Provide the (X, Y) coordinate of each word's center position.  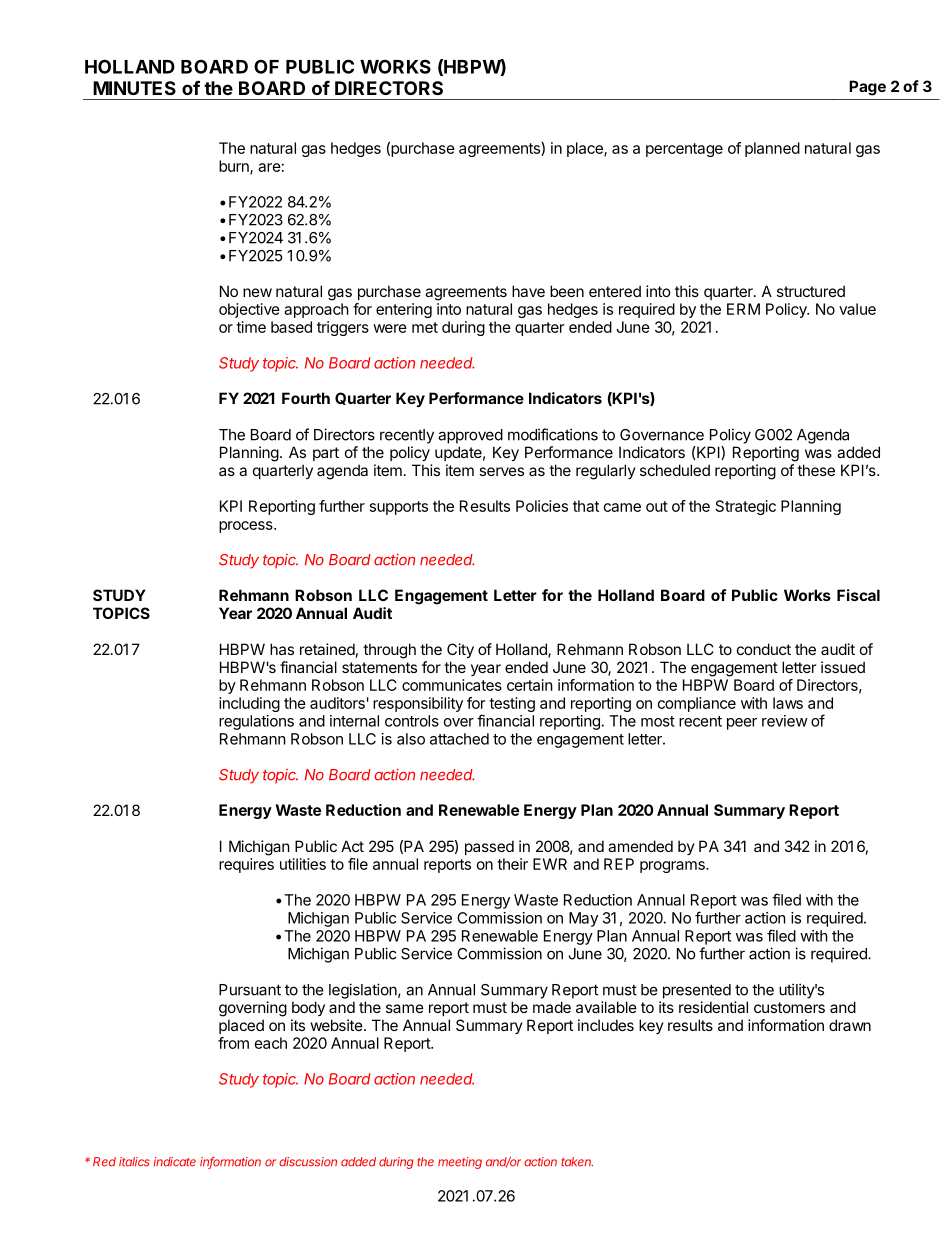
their (512, 864)
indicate (175, 1162)
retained (327, 649)
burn (235, 167)
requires (246, 865)
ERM (743, 309)
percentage (684, 150)
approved (470, 436)
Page (867, 88)
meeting (460, 1163)
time (251, 327)
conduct (764, 649)
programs (673, 867)
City (460, 650)
